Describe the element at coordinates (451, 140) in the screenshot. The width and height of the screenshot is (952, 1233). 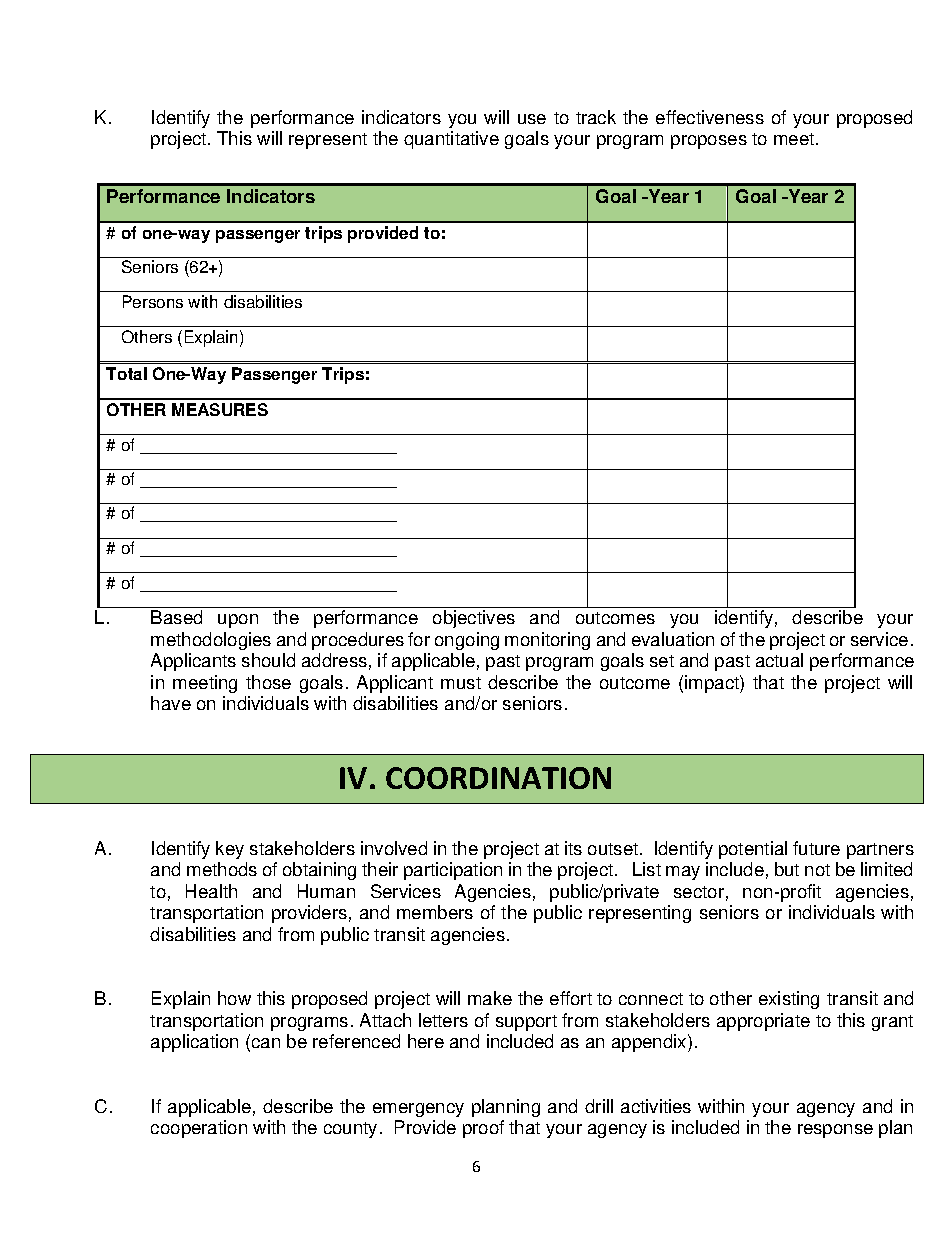
I see `quantitative` at that location.
